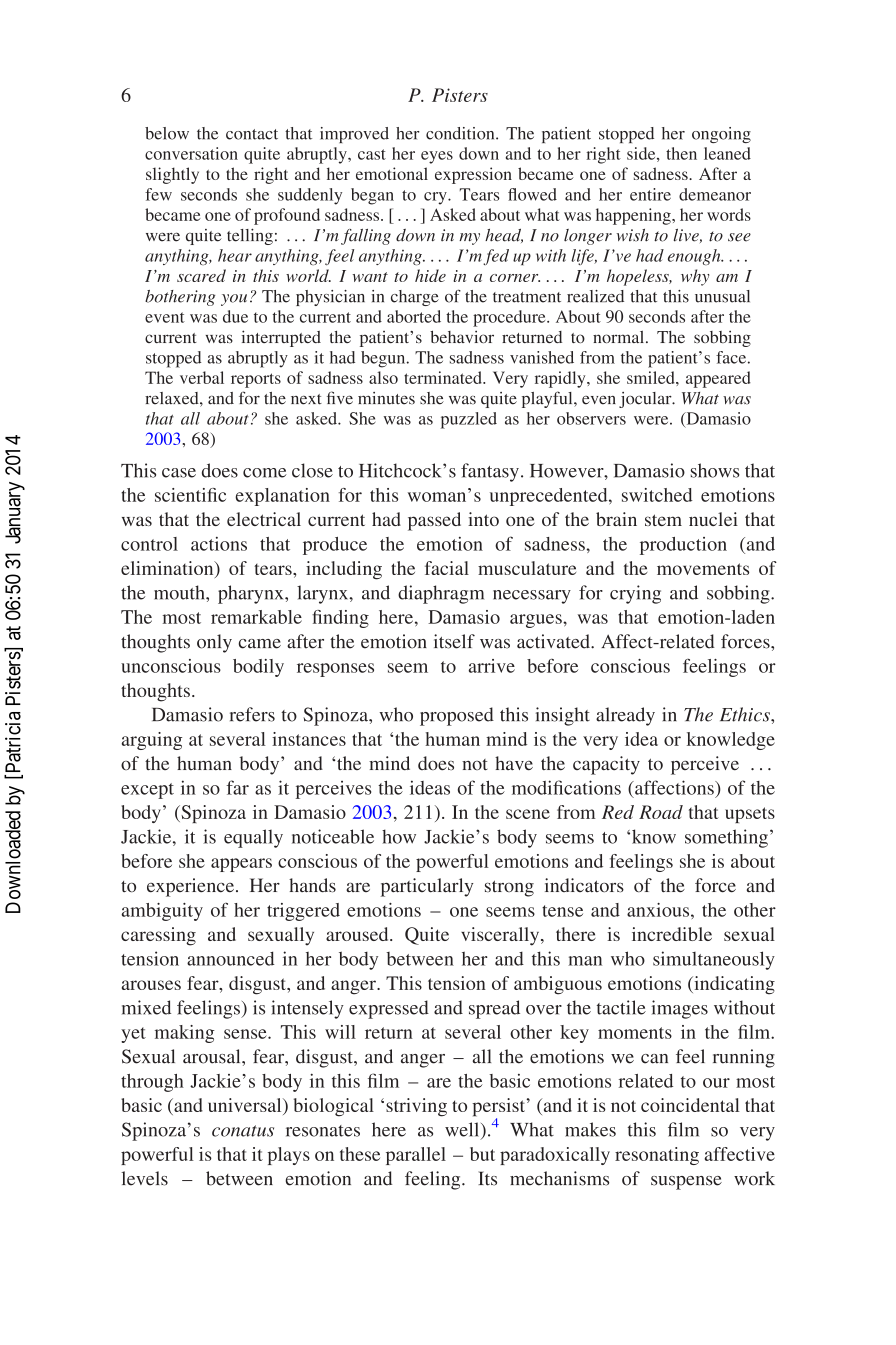 The height and width of the screenshot is (1345, 896). Describe the element at coordinates (243, 1131) in the screenshot. I see `conatus` at that location.
